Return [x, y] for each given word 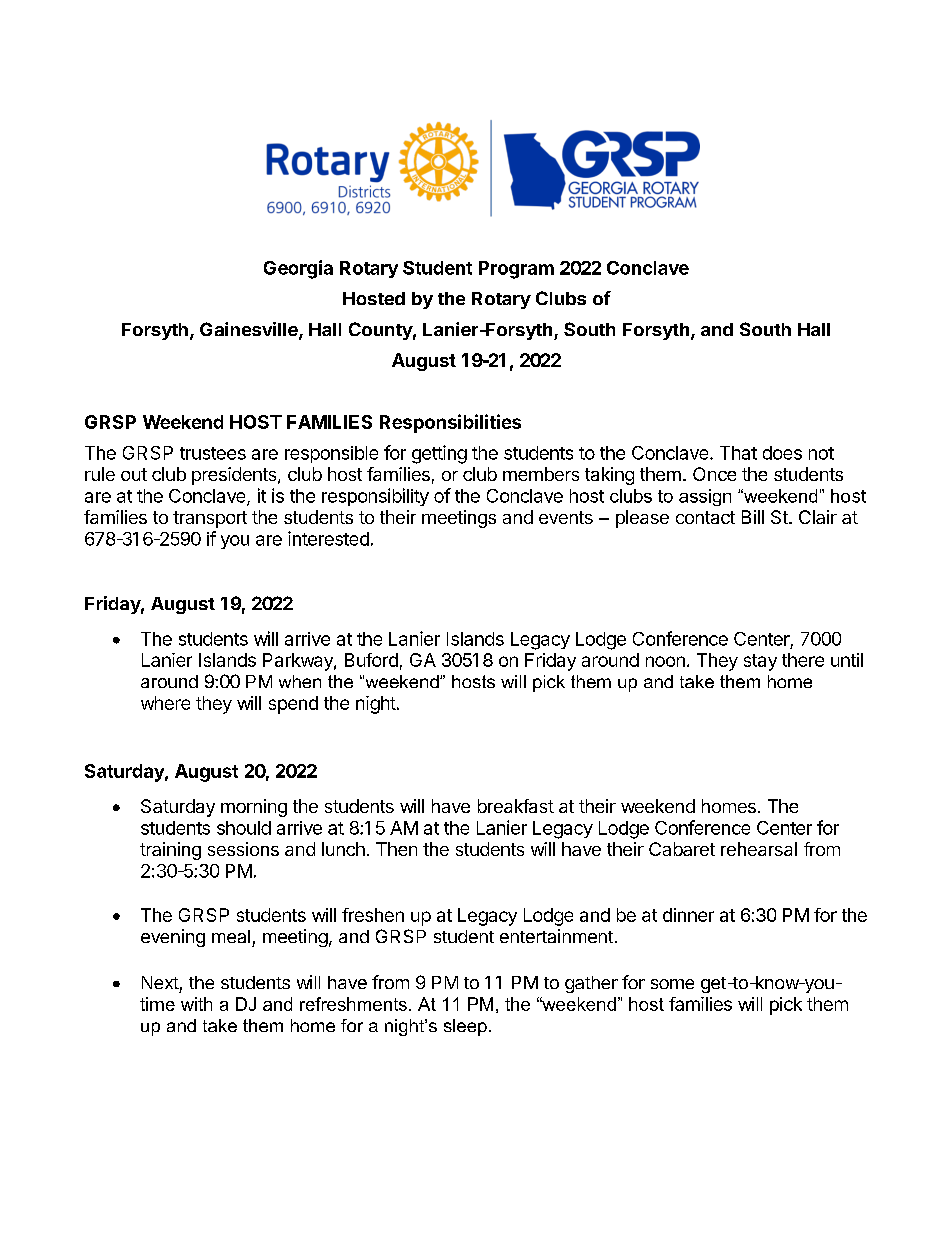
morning [254, 808]
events [566, 517]
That [738, 453]
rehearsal [759, 849]
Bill [753, 517]
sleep [465, 1027]
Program [516, 270]
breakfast [516, 806]
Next [160, 982]
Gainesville [250, 330]
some [672, 984]
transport [210, 519]
